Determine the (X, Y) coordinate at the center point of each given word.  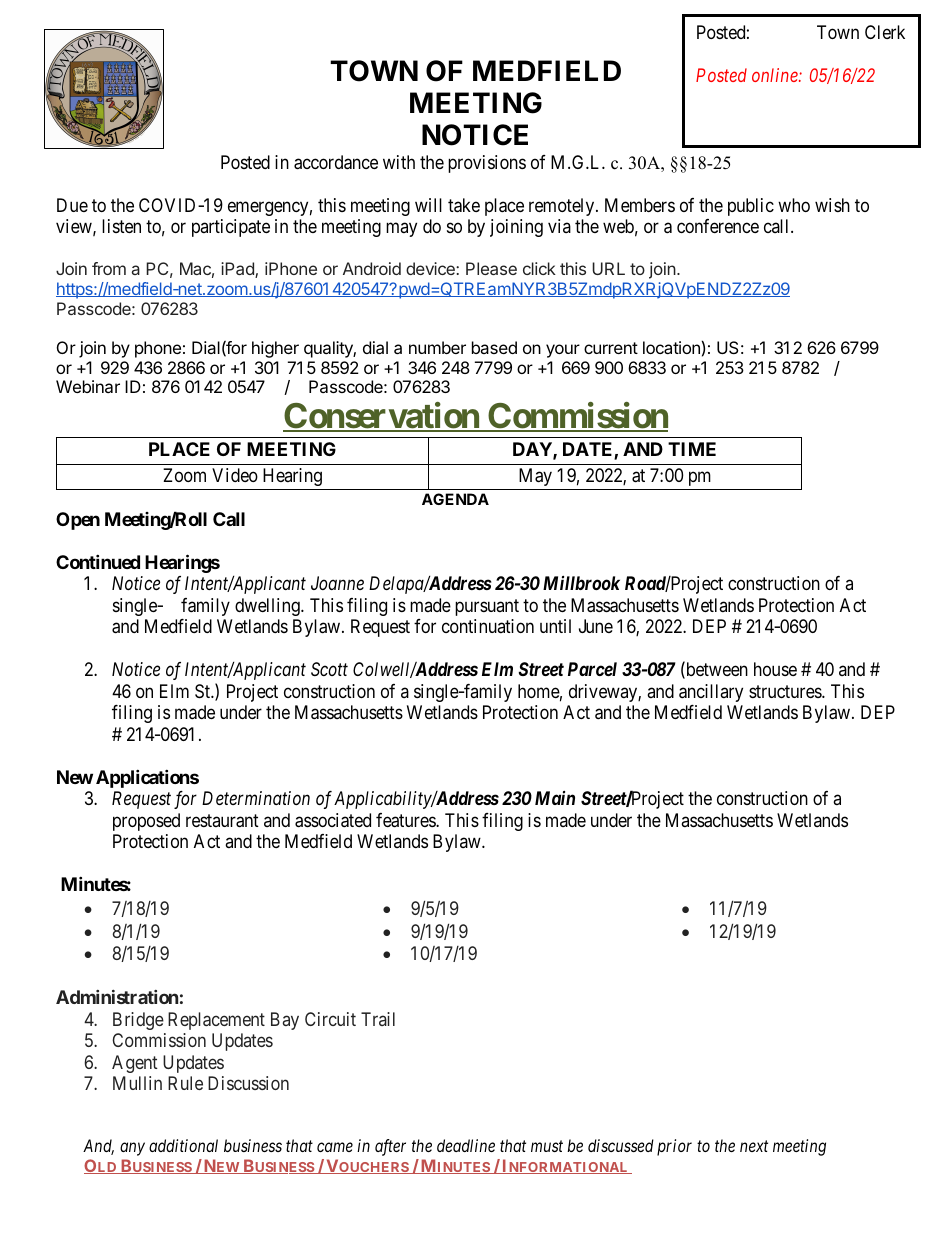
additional (183, 1145)
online (776, 75)
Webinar (88, 386)
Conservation (382, 417)
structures (786, 691)
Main (555, 798)
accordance (336, 162)
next (754, 1146)
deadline (466, 1145)
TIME (692, 449)
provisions (487, 164)
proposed (146, 822)
